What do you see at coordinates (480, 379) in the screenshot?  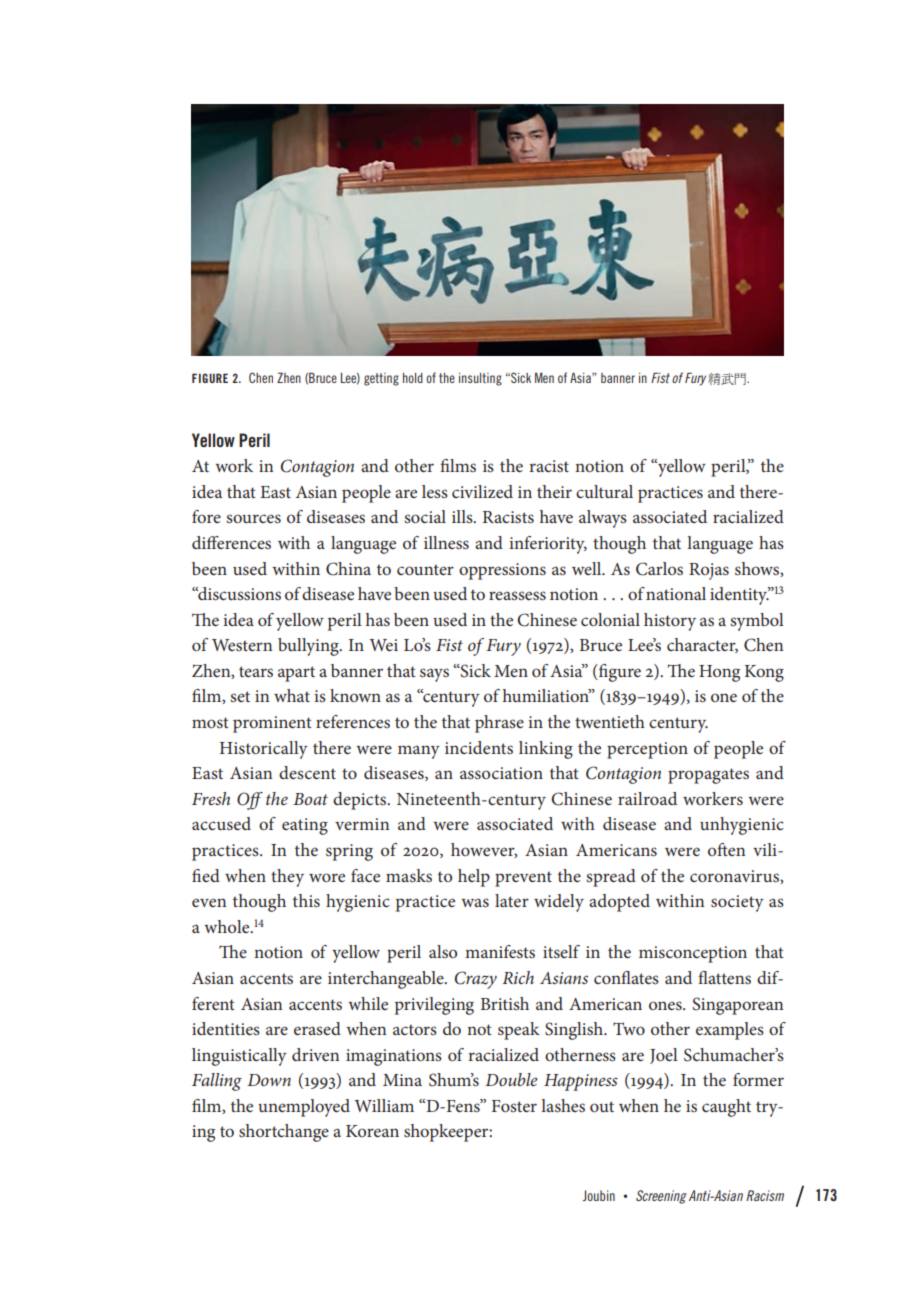 I see `insulting` at bounding box center [480, 379].
